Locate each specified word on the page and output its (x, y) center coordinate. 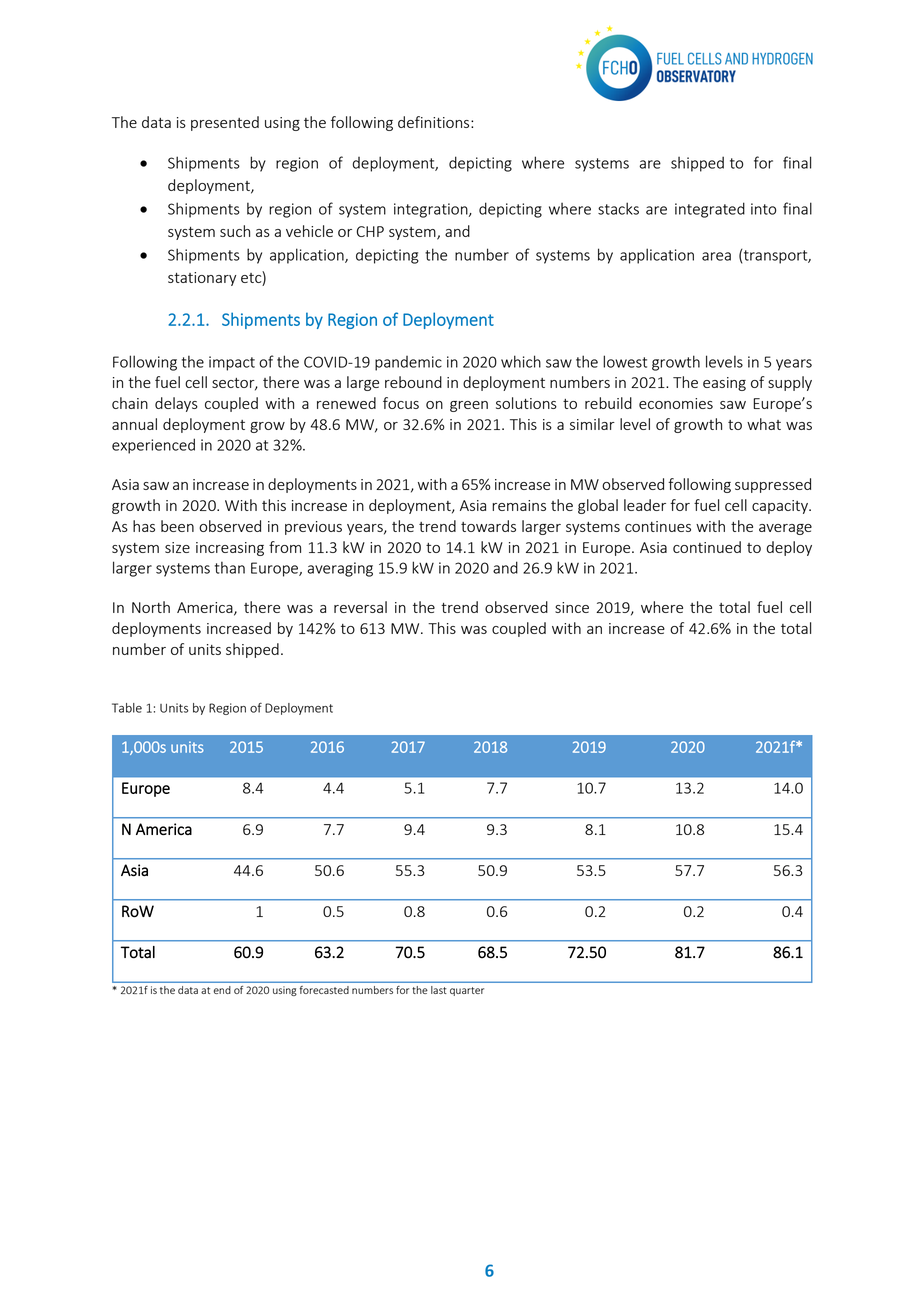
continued (707, 547)
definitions (435, 122)
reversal (360, 607)
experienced (153, 446)
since (572, 607)
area (716, 256)
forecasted (324, 990)
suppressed (773, 485)
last (439, 990)
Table (127, 708)
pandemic (408, 363)
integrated (710, 210)
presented (225, 123)
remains (519, 505)
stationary (202, 279)
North (151, 607)
